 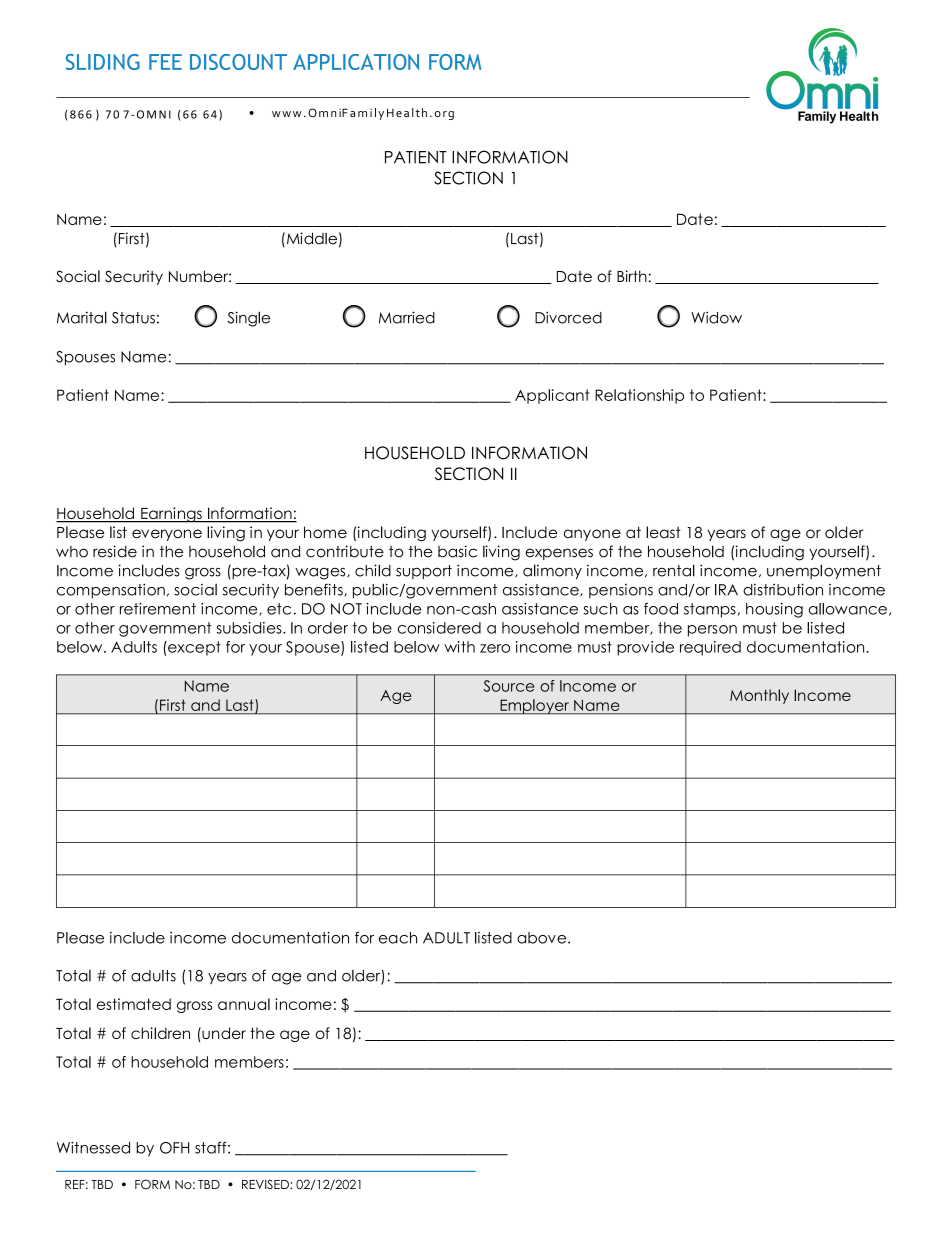 I want to click on Witnessed, so click(x=93, y=1148).
